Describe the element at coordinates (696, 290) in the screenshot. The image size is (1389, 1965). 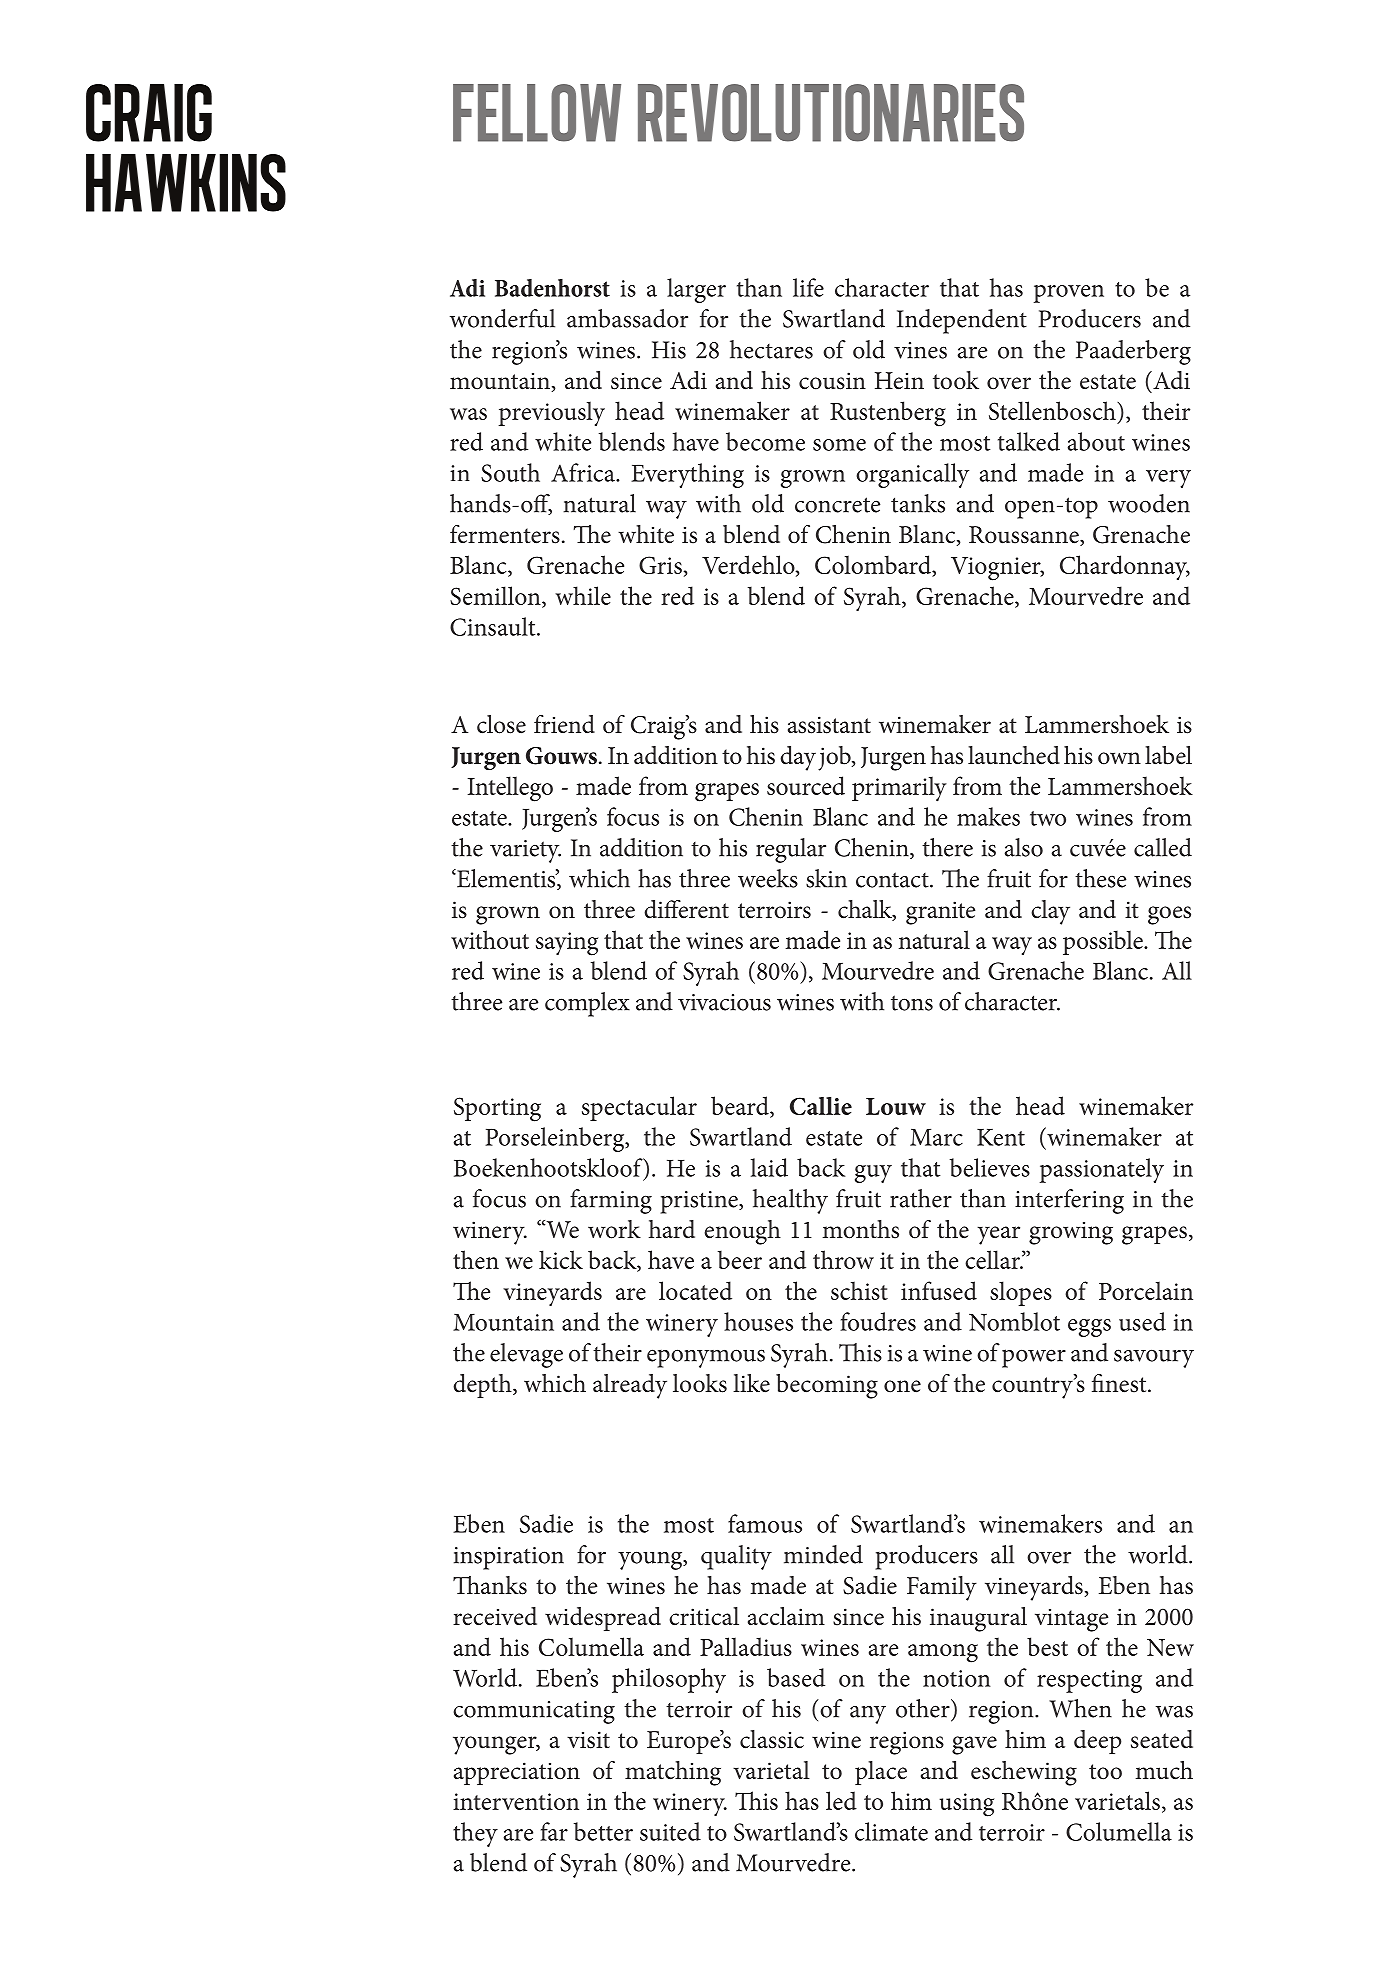
I see `larger` at that location.
